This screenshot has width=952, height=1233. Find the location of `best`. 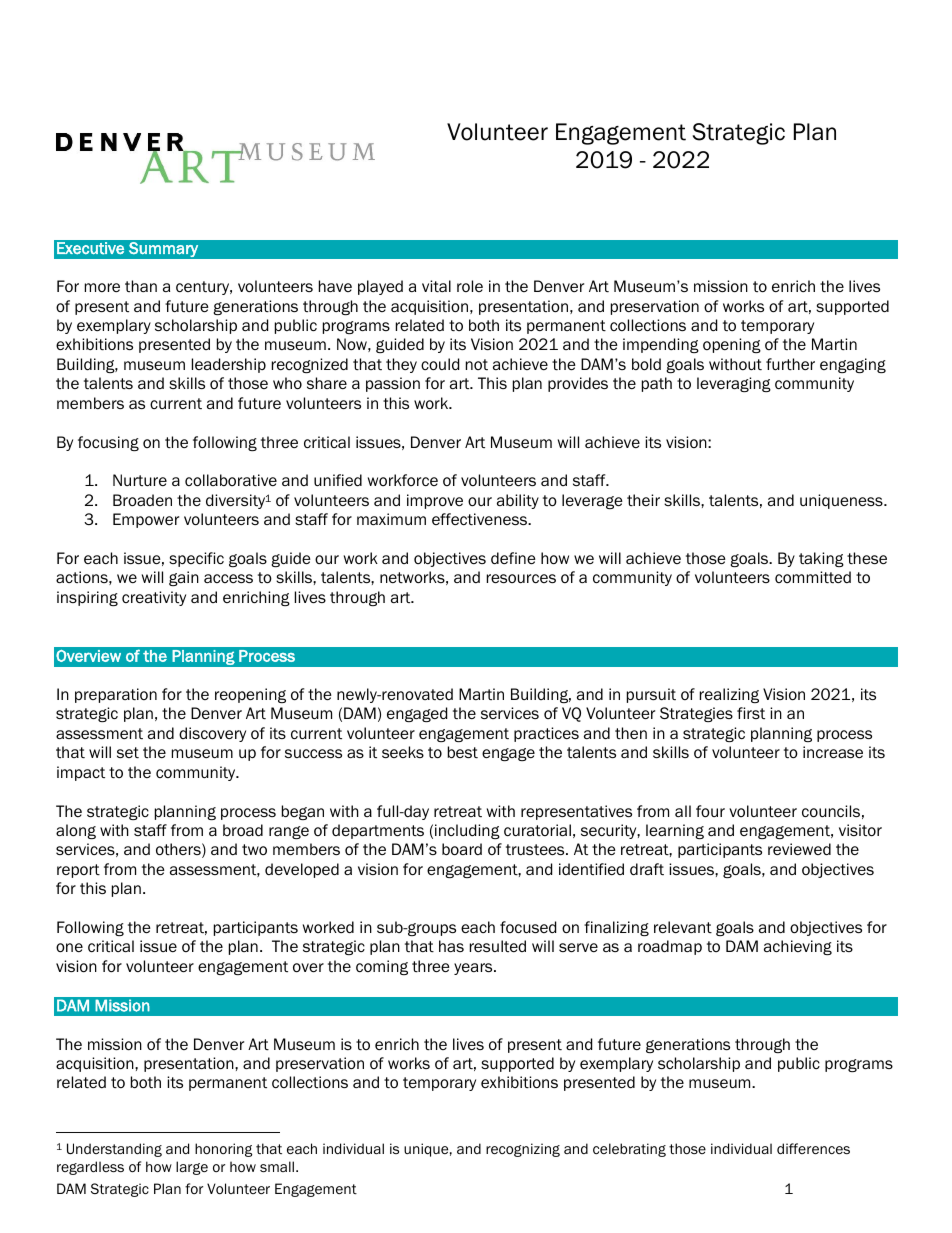

best is located at coordinates (463, 752).
